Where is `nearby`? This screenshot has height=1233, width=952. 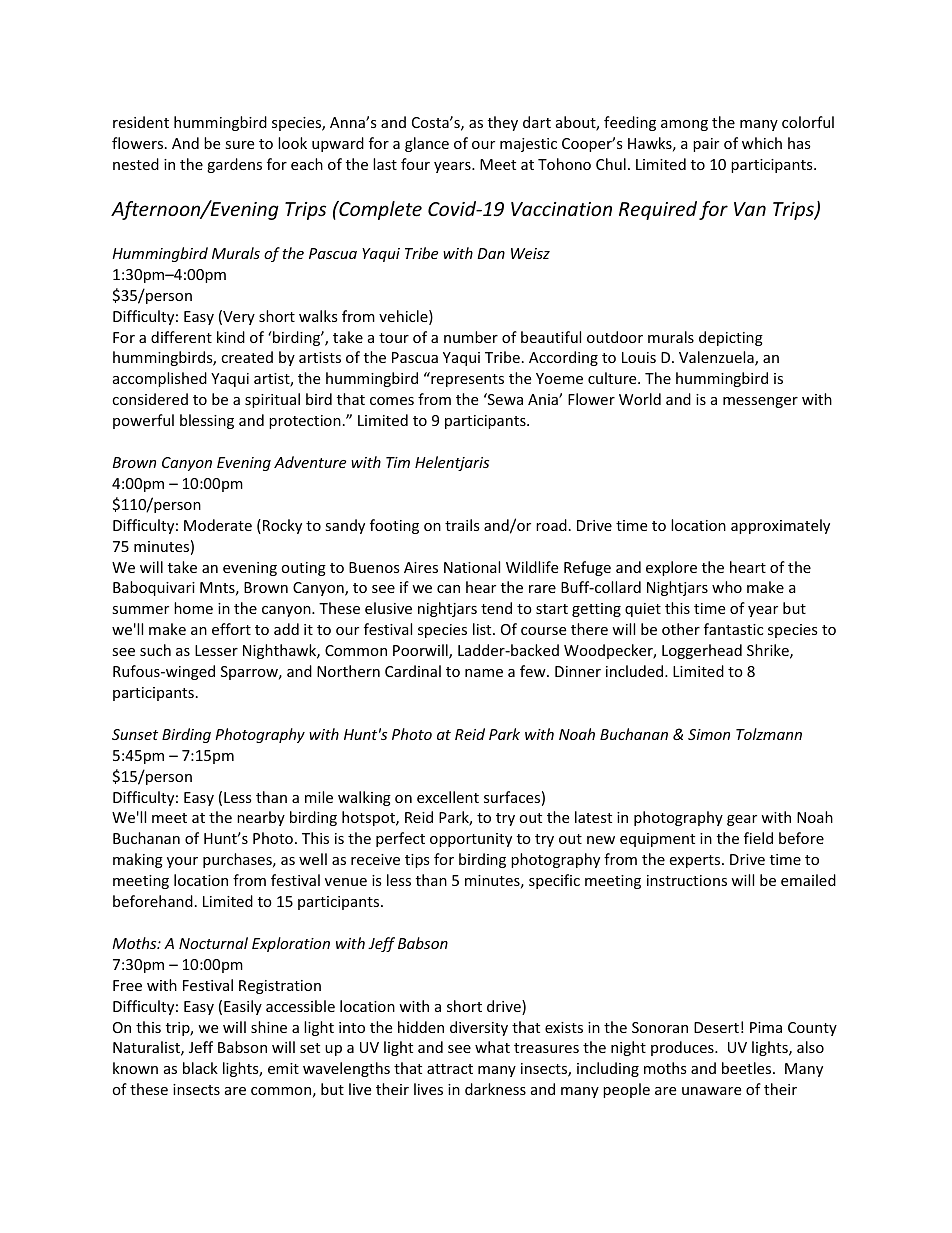 nearby is located at coordinates (261, 818).
